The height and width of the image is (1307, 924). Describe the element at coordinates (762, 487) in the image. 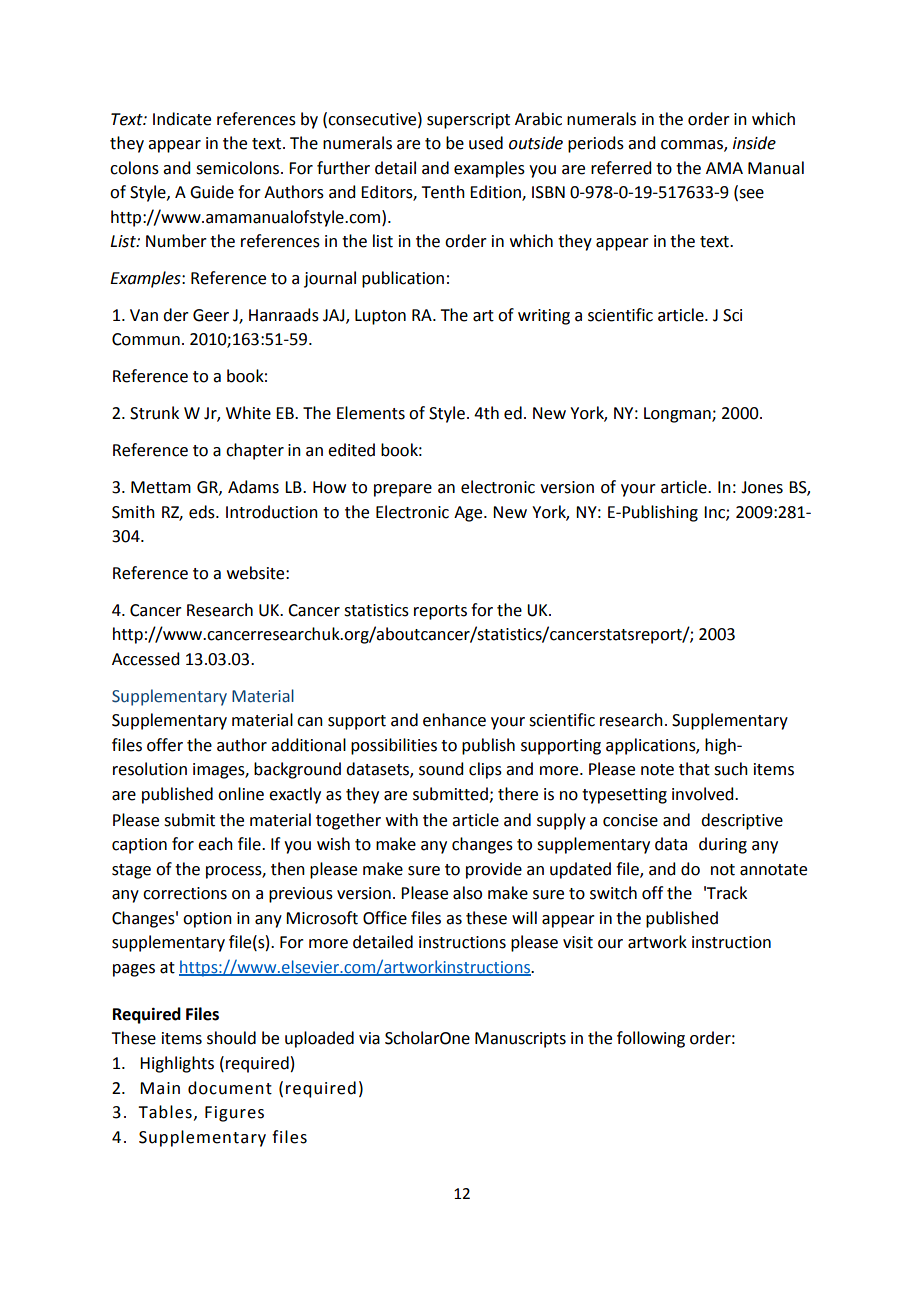

I see `Jones` at that location.
